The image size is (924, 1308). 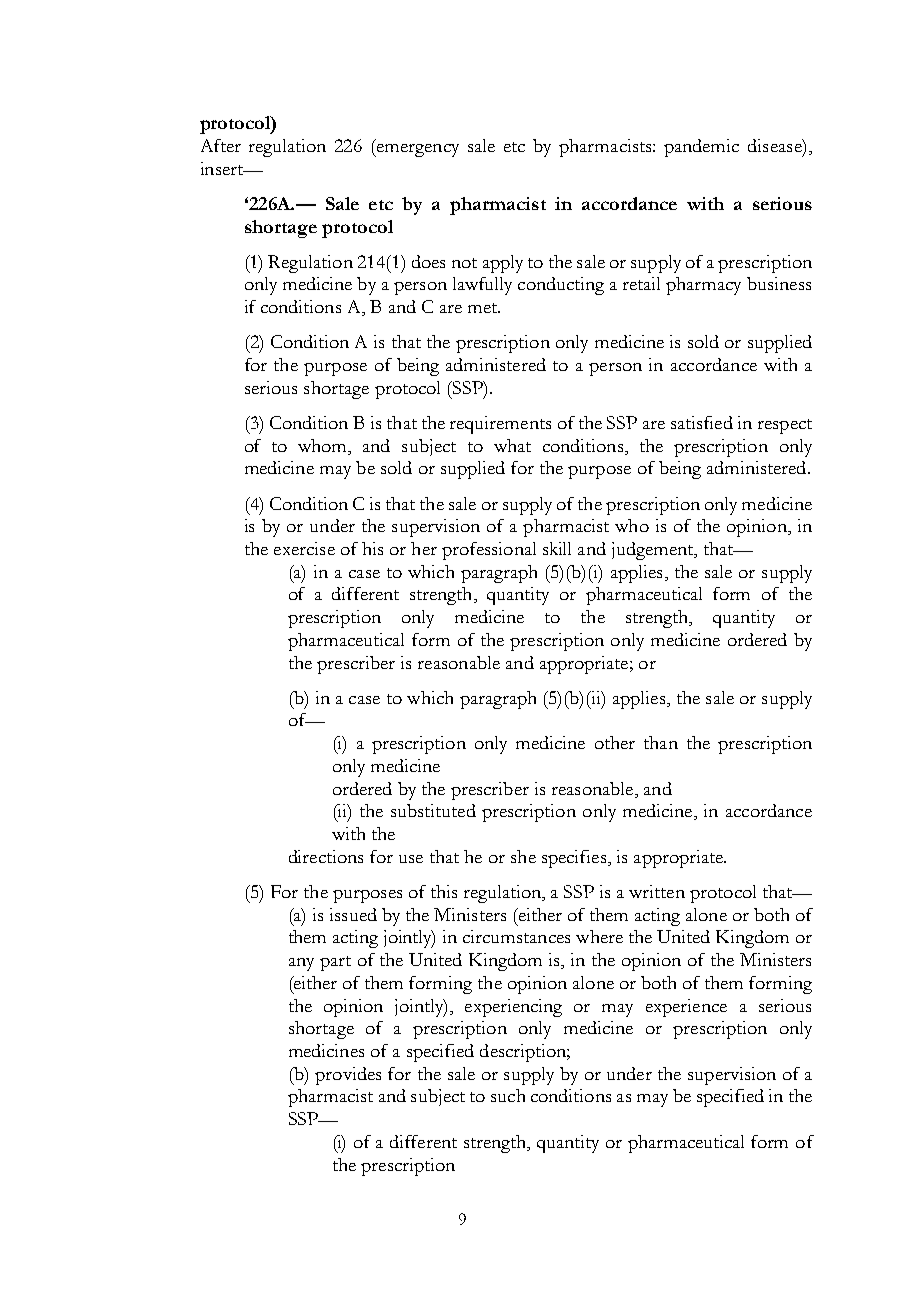 I want to click on judgement, so click(x=654, y=551).
